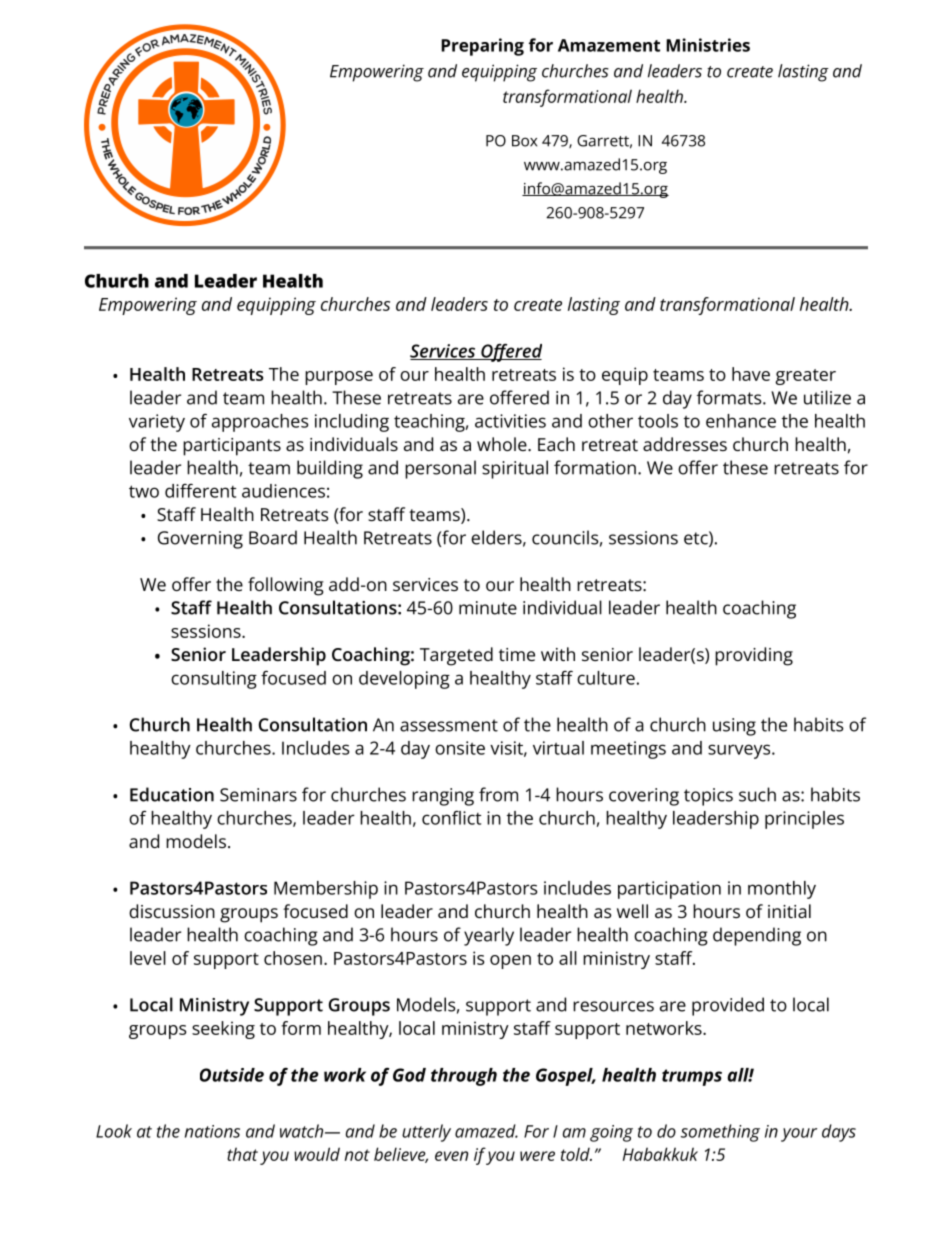 This image has width=952, height=1233. I want to click on nations, so click(212, 1131).
